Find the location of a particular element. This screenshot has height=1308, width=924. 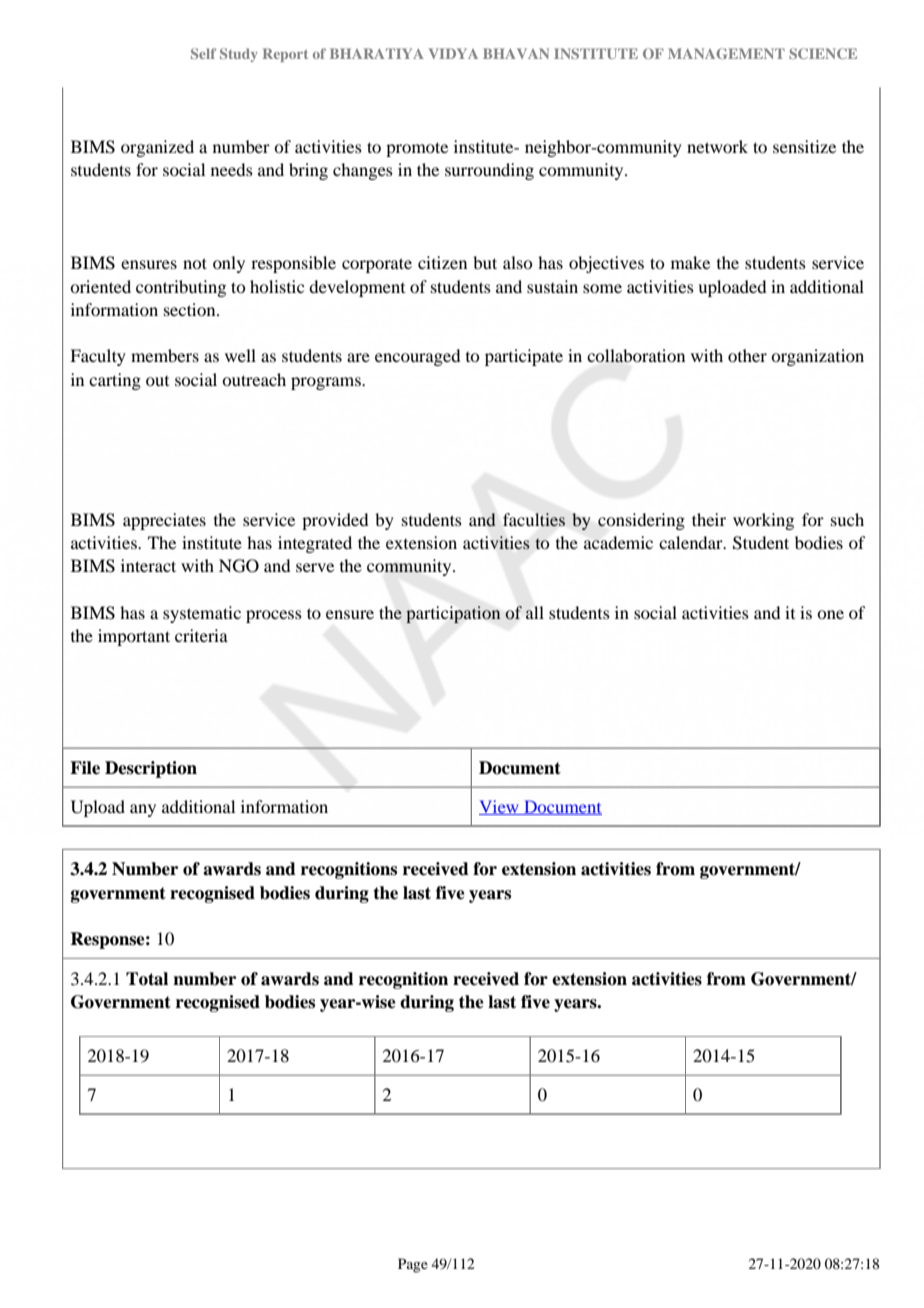

participation is located at coordinates (453, 614).
